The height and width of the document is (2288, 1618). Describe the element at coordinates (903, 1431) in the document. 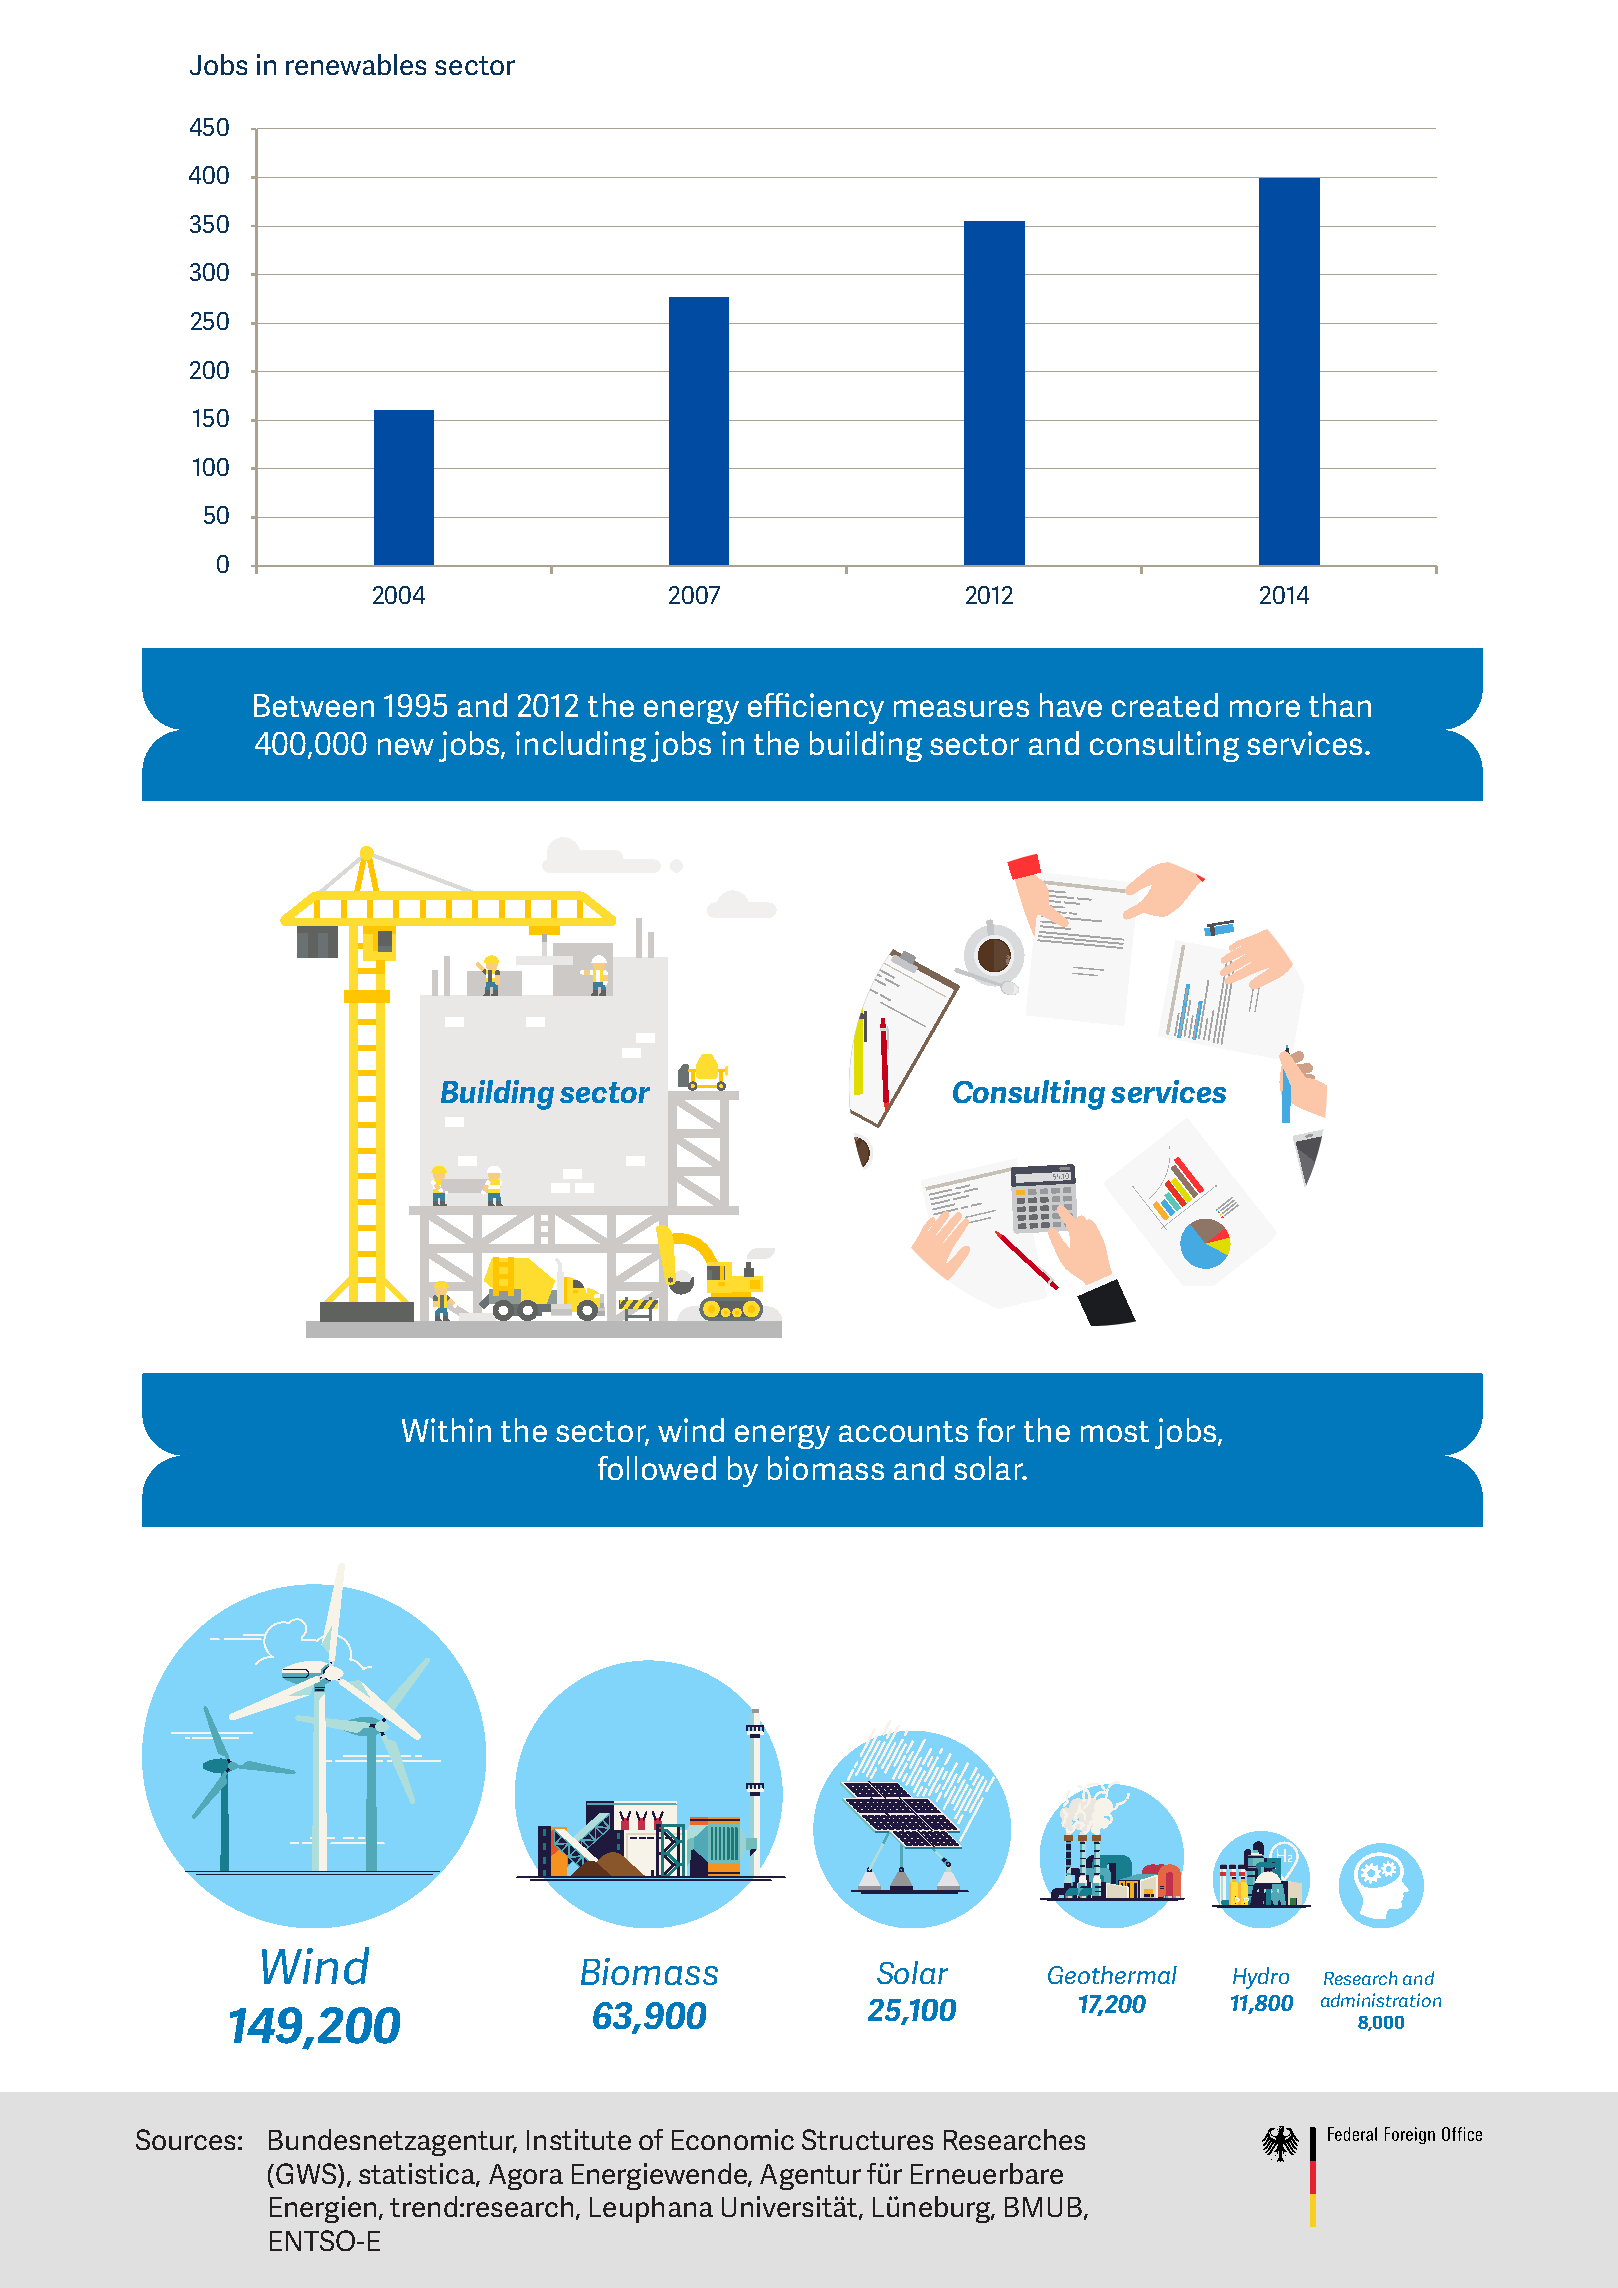

I see `accounts` at that location.
